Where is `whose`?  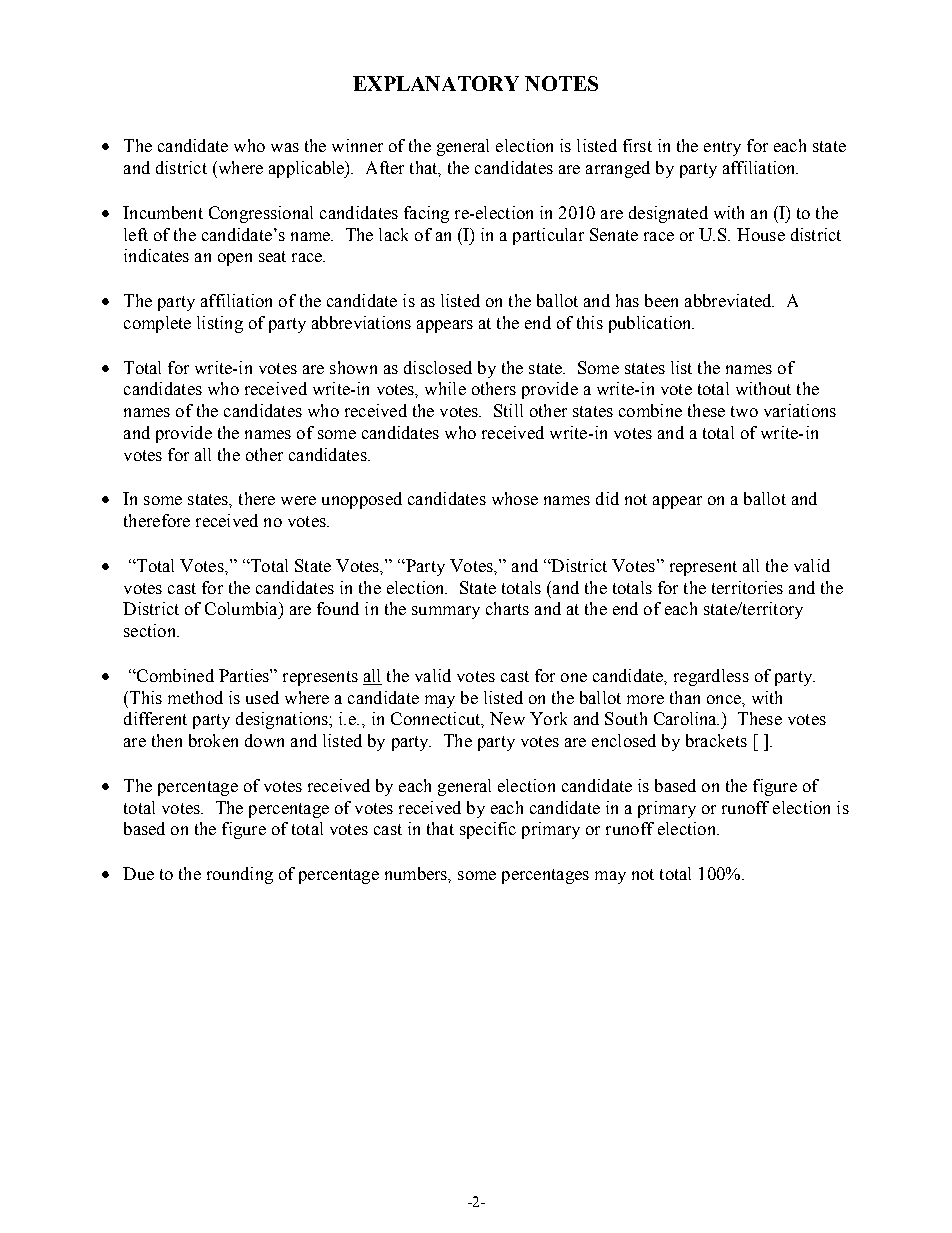 whose is located at coordinates (515, 498).
